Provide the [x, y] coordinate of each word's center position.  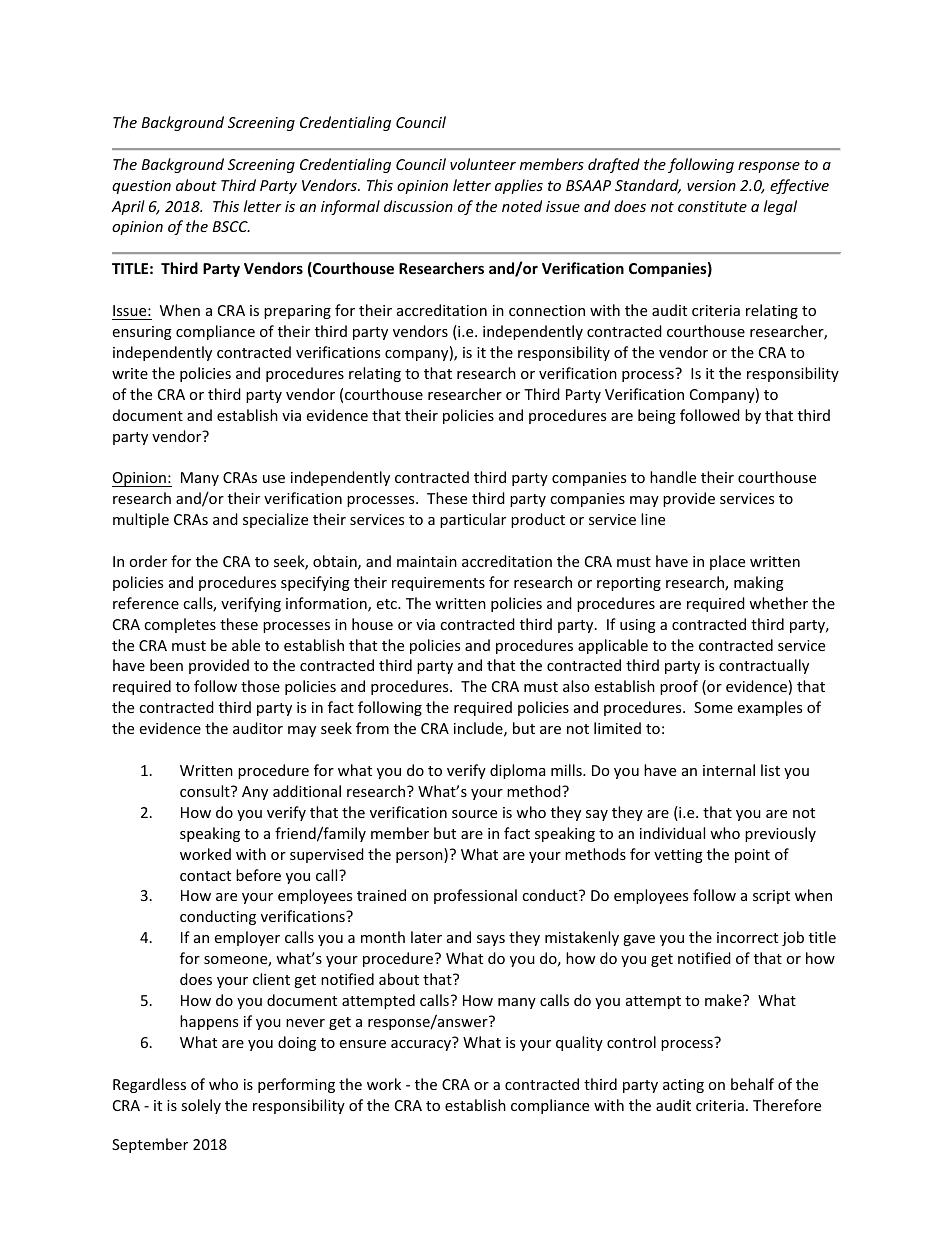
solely [201, 1106]
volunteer [483, 164]
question [141, 187]
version [711, 185]
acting [683, 1086]
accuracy [421, 1045]
